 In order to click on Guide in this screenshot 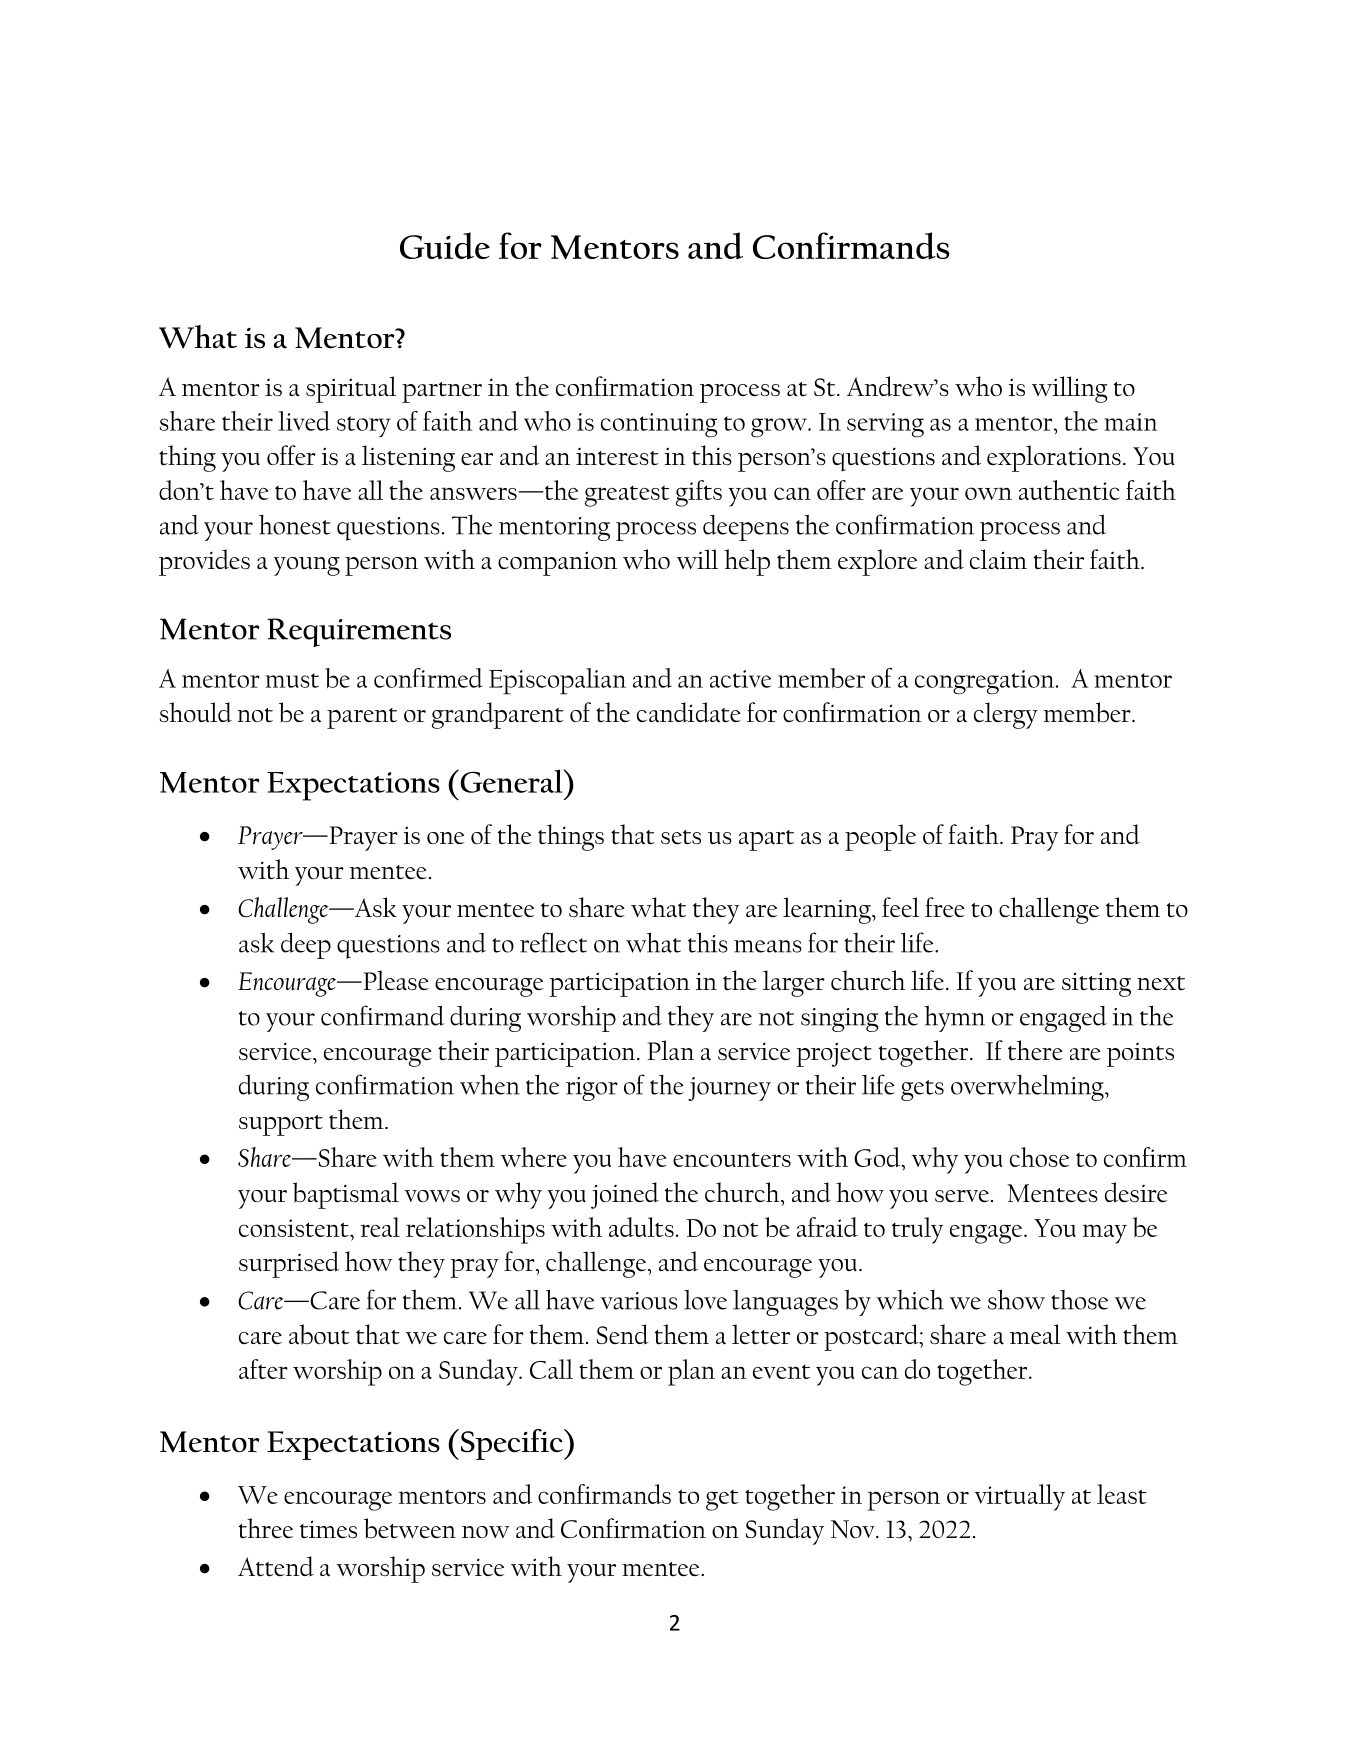, I will do `click(445, 246)`.
